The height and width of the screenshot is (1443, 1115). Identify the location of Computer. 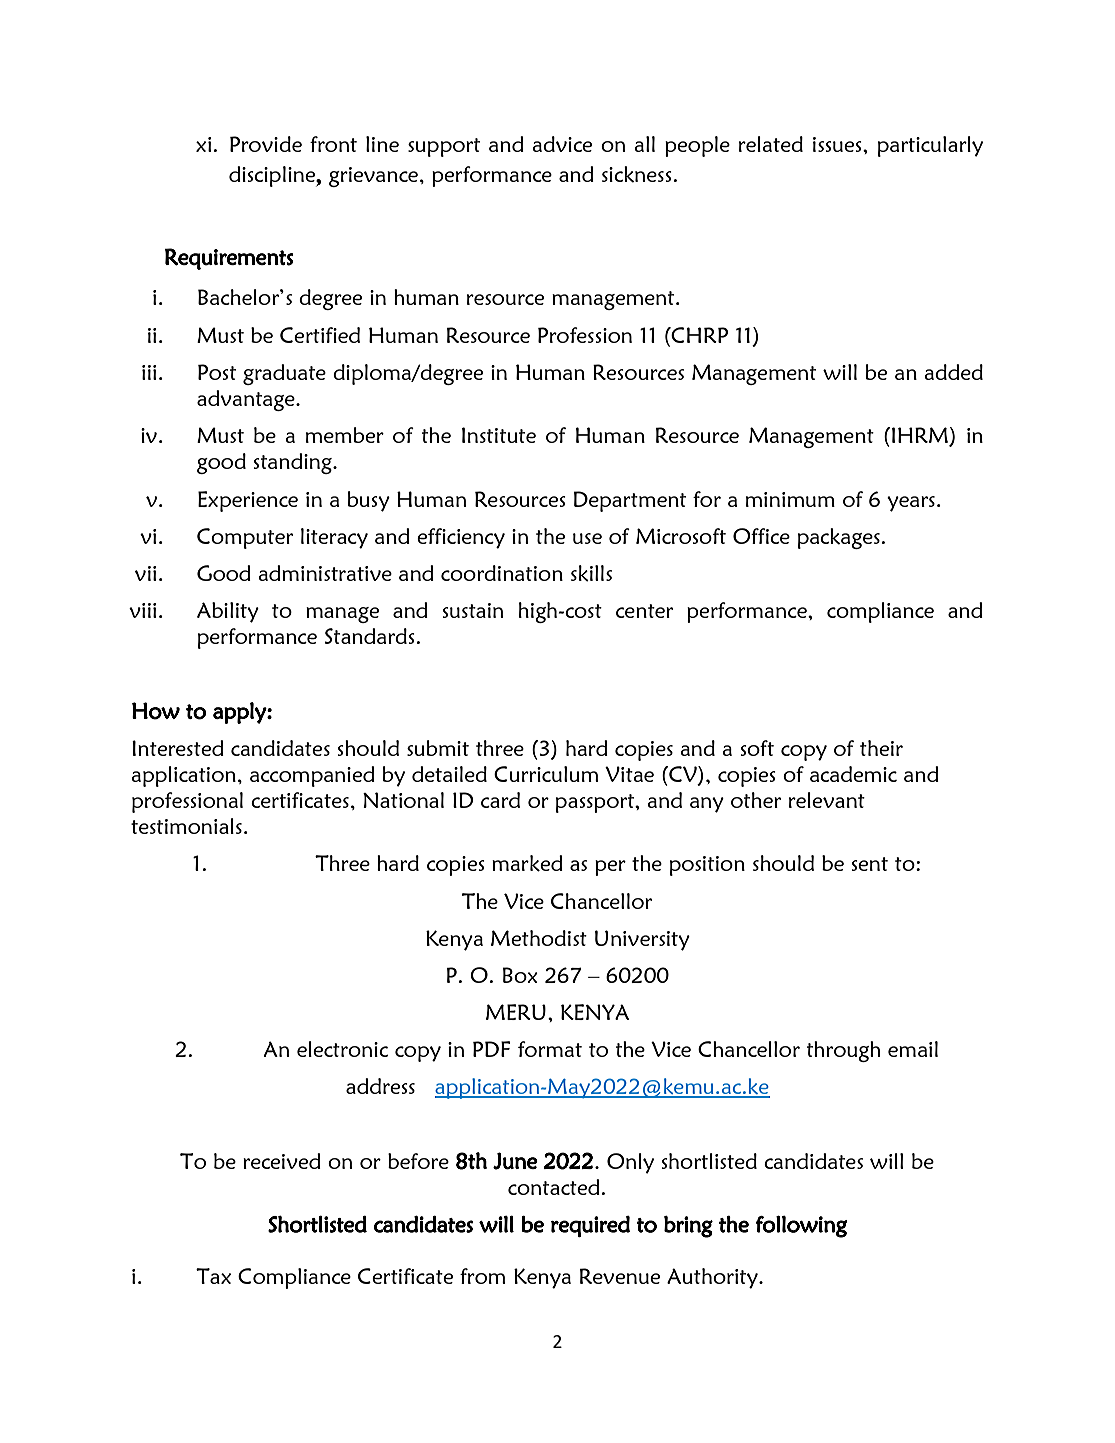
(245, 538).
